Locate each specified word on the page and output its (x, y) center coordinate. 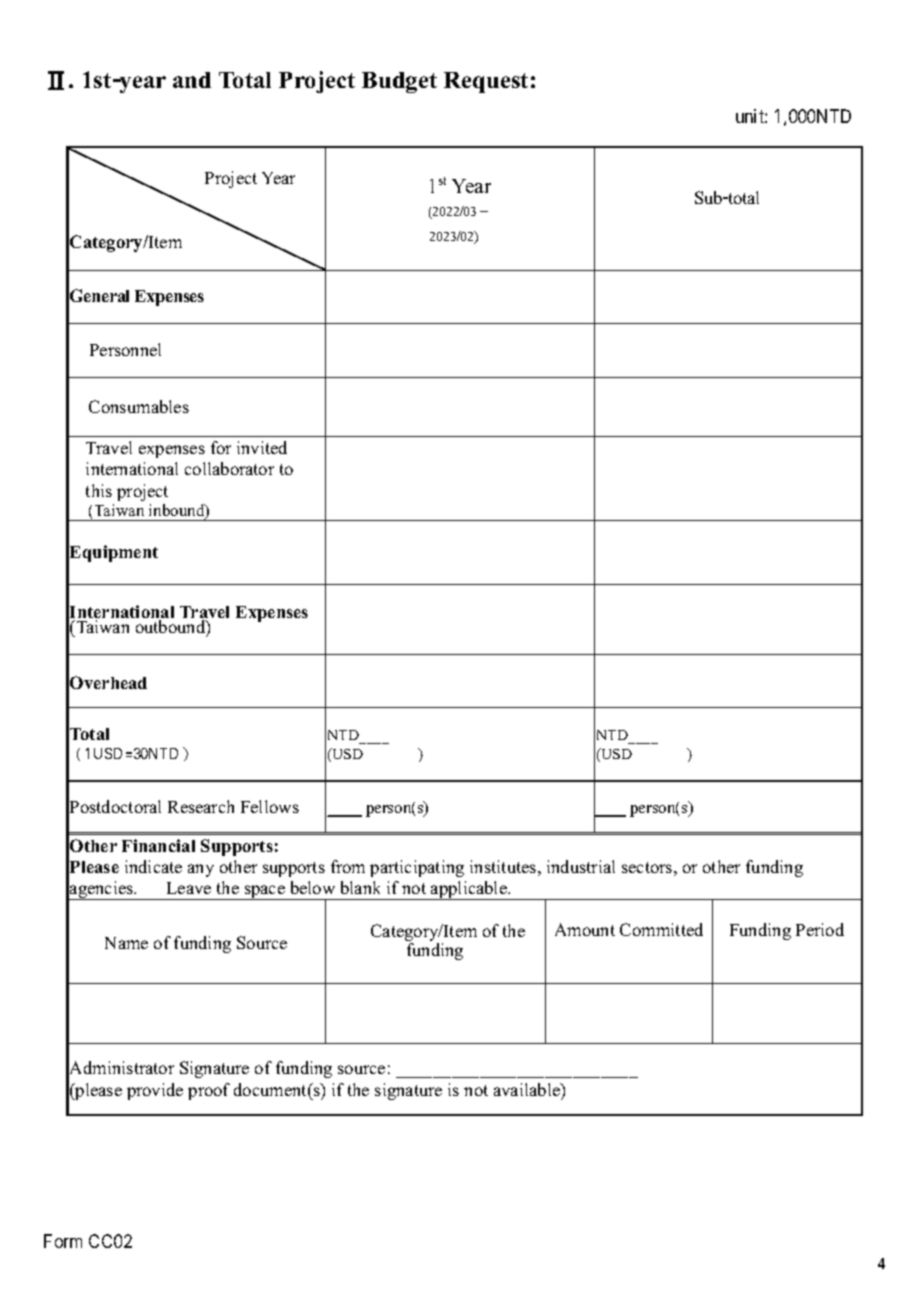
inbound (178, 512)
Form (63, 1241)
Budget (399, 82)
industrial (581, 866)
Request (486, 82)
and (192, 80)
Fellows (270, 806)
